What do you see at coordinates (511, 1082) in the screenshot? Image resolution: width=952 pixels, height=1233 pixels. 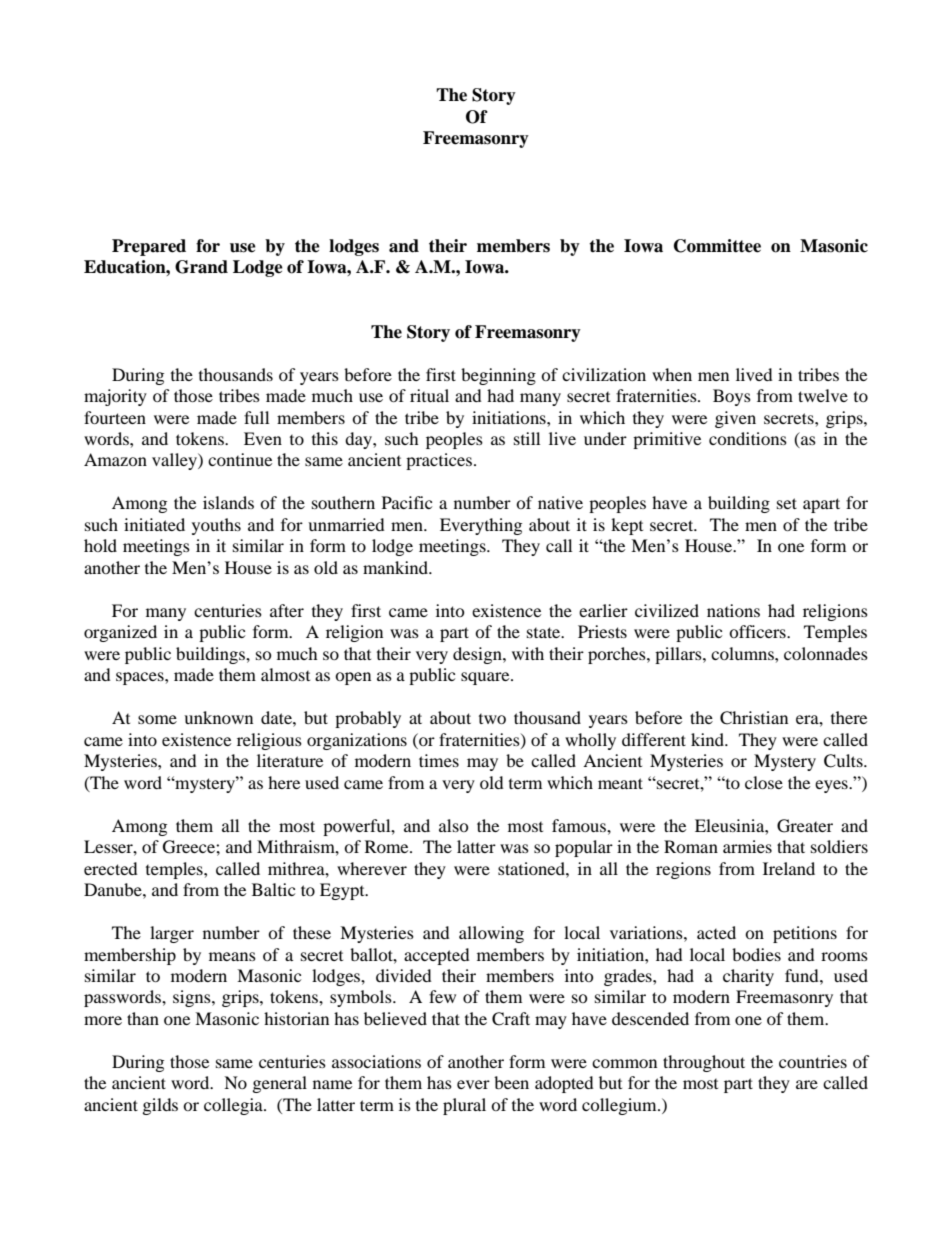 I see `been` at bounding box center [511, 1082].
